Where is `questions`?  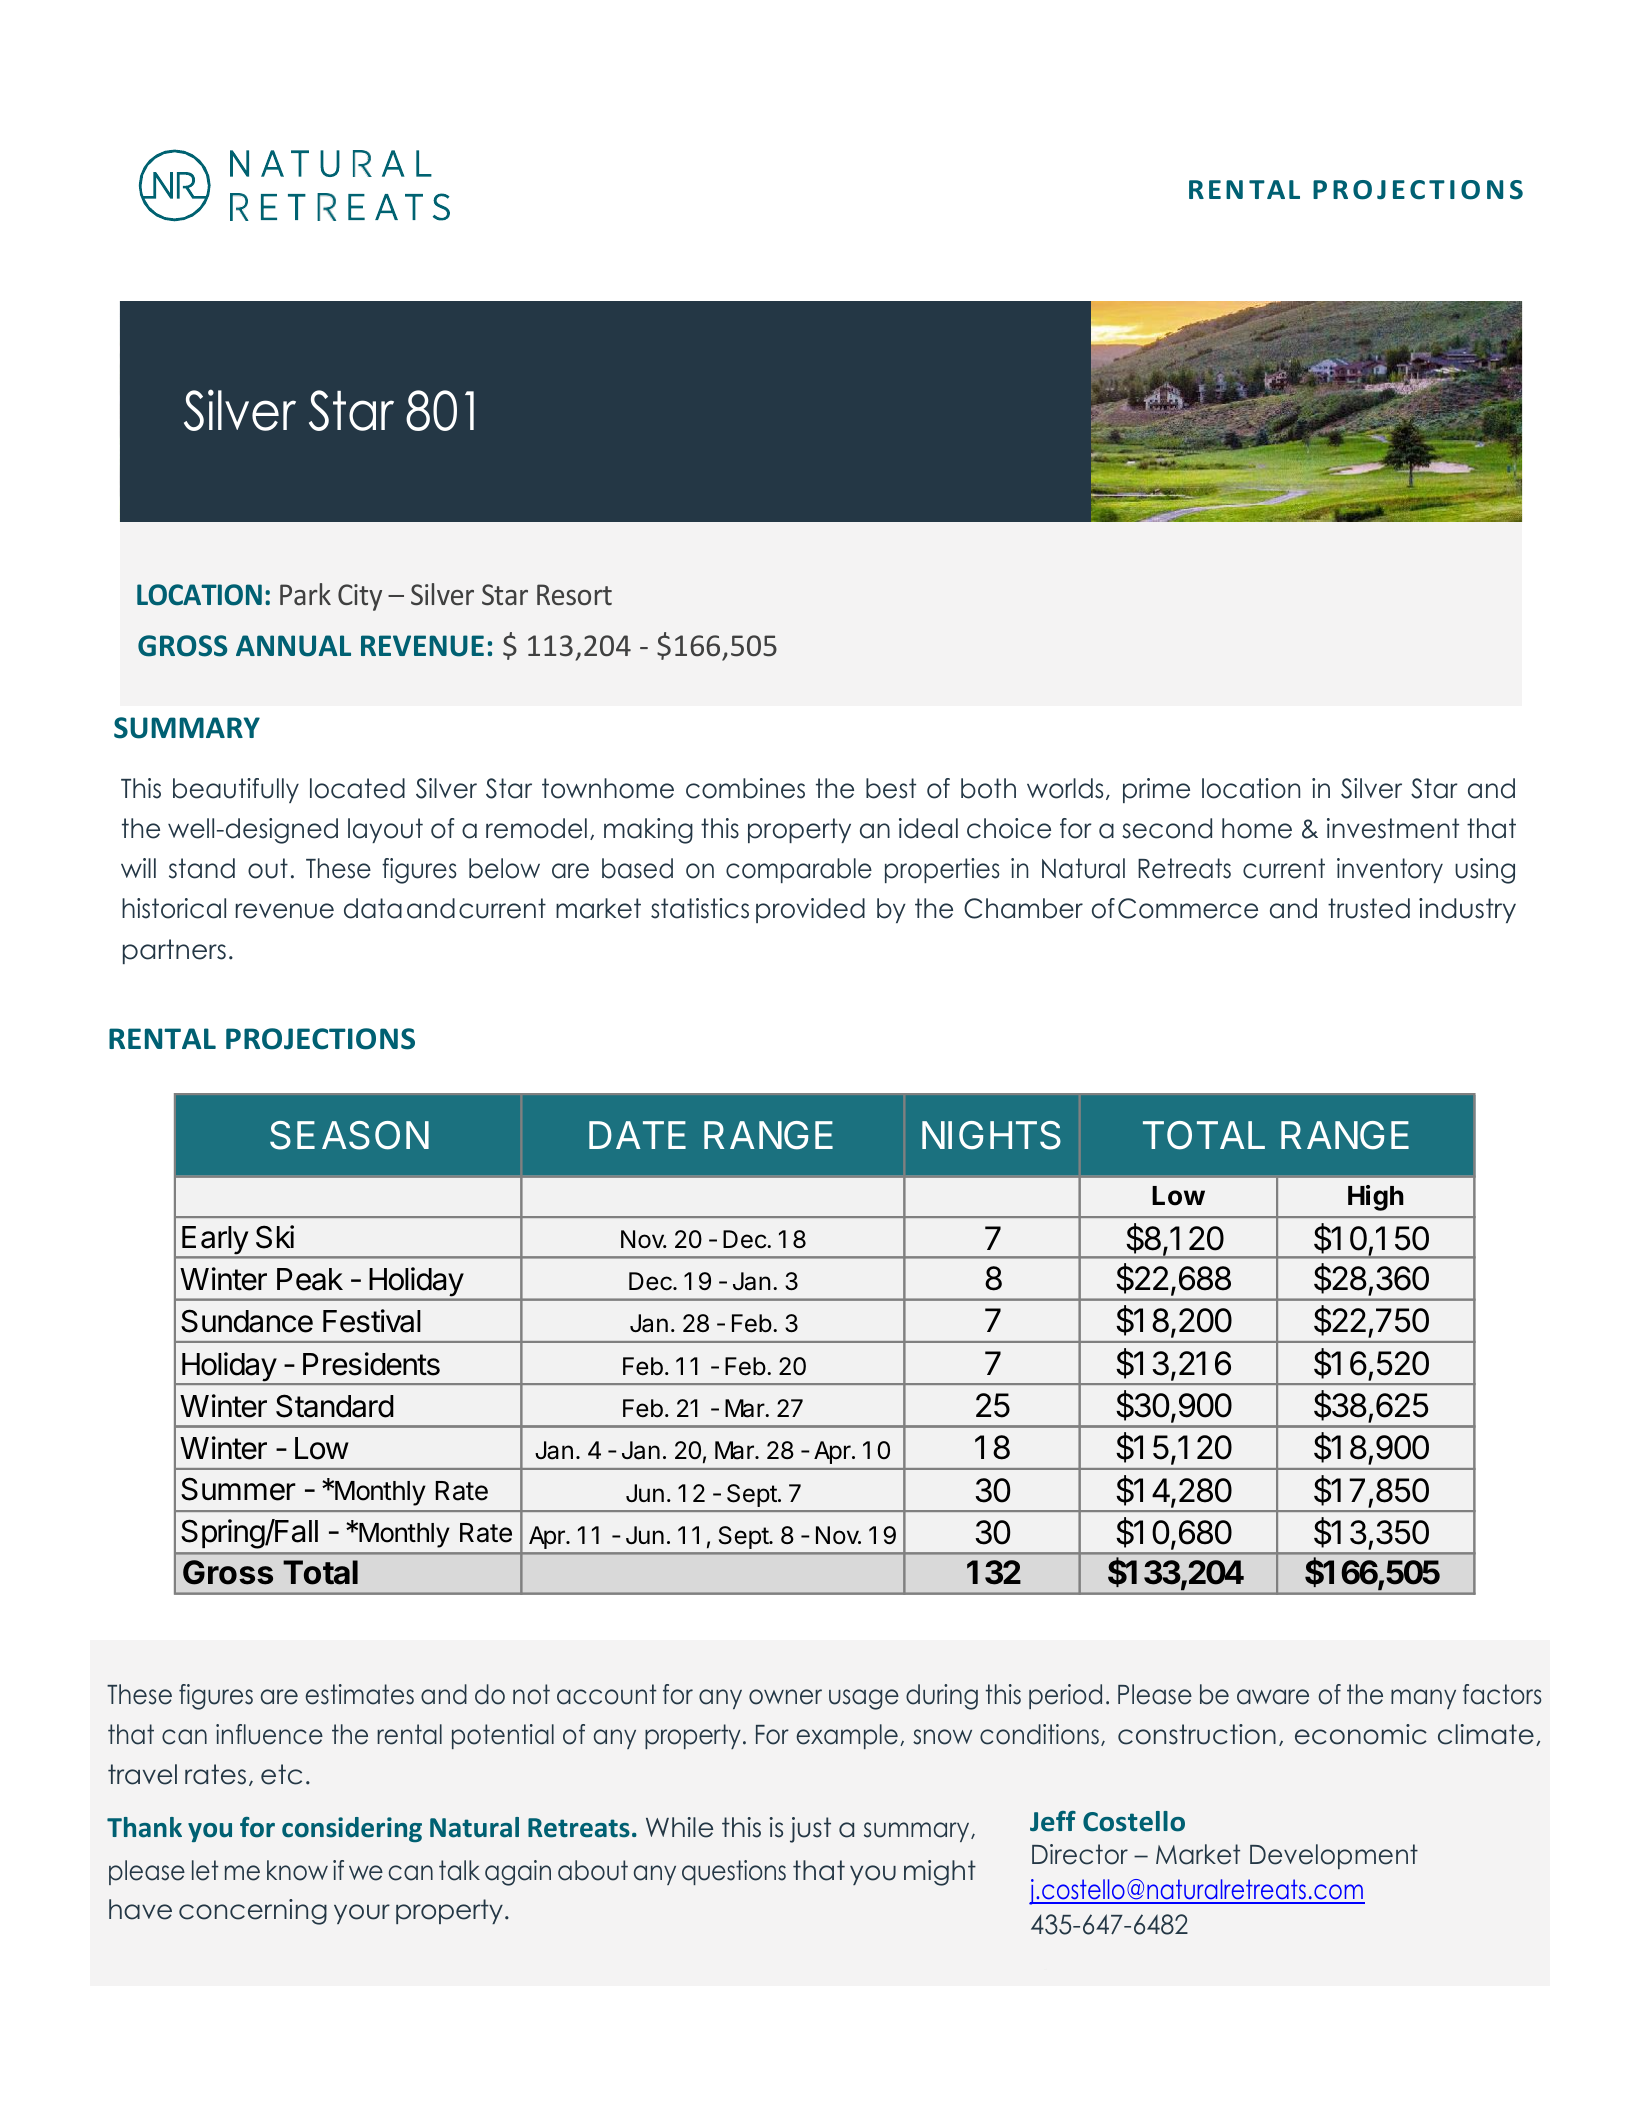
questions is located at coordinates (734, 1872).
